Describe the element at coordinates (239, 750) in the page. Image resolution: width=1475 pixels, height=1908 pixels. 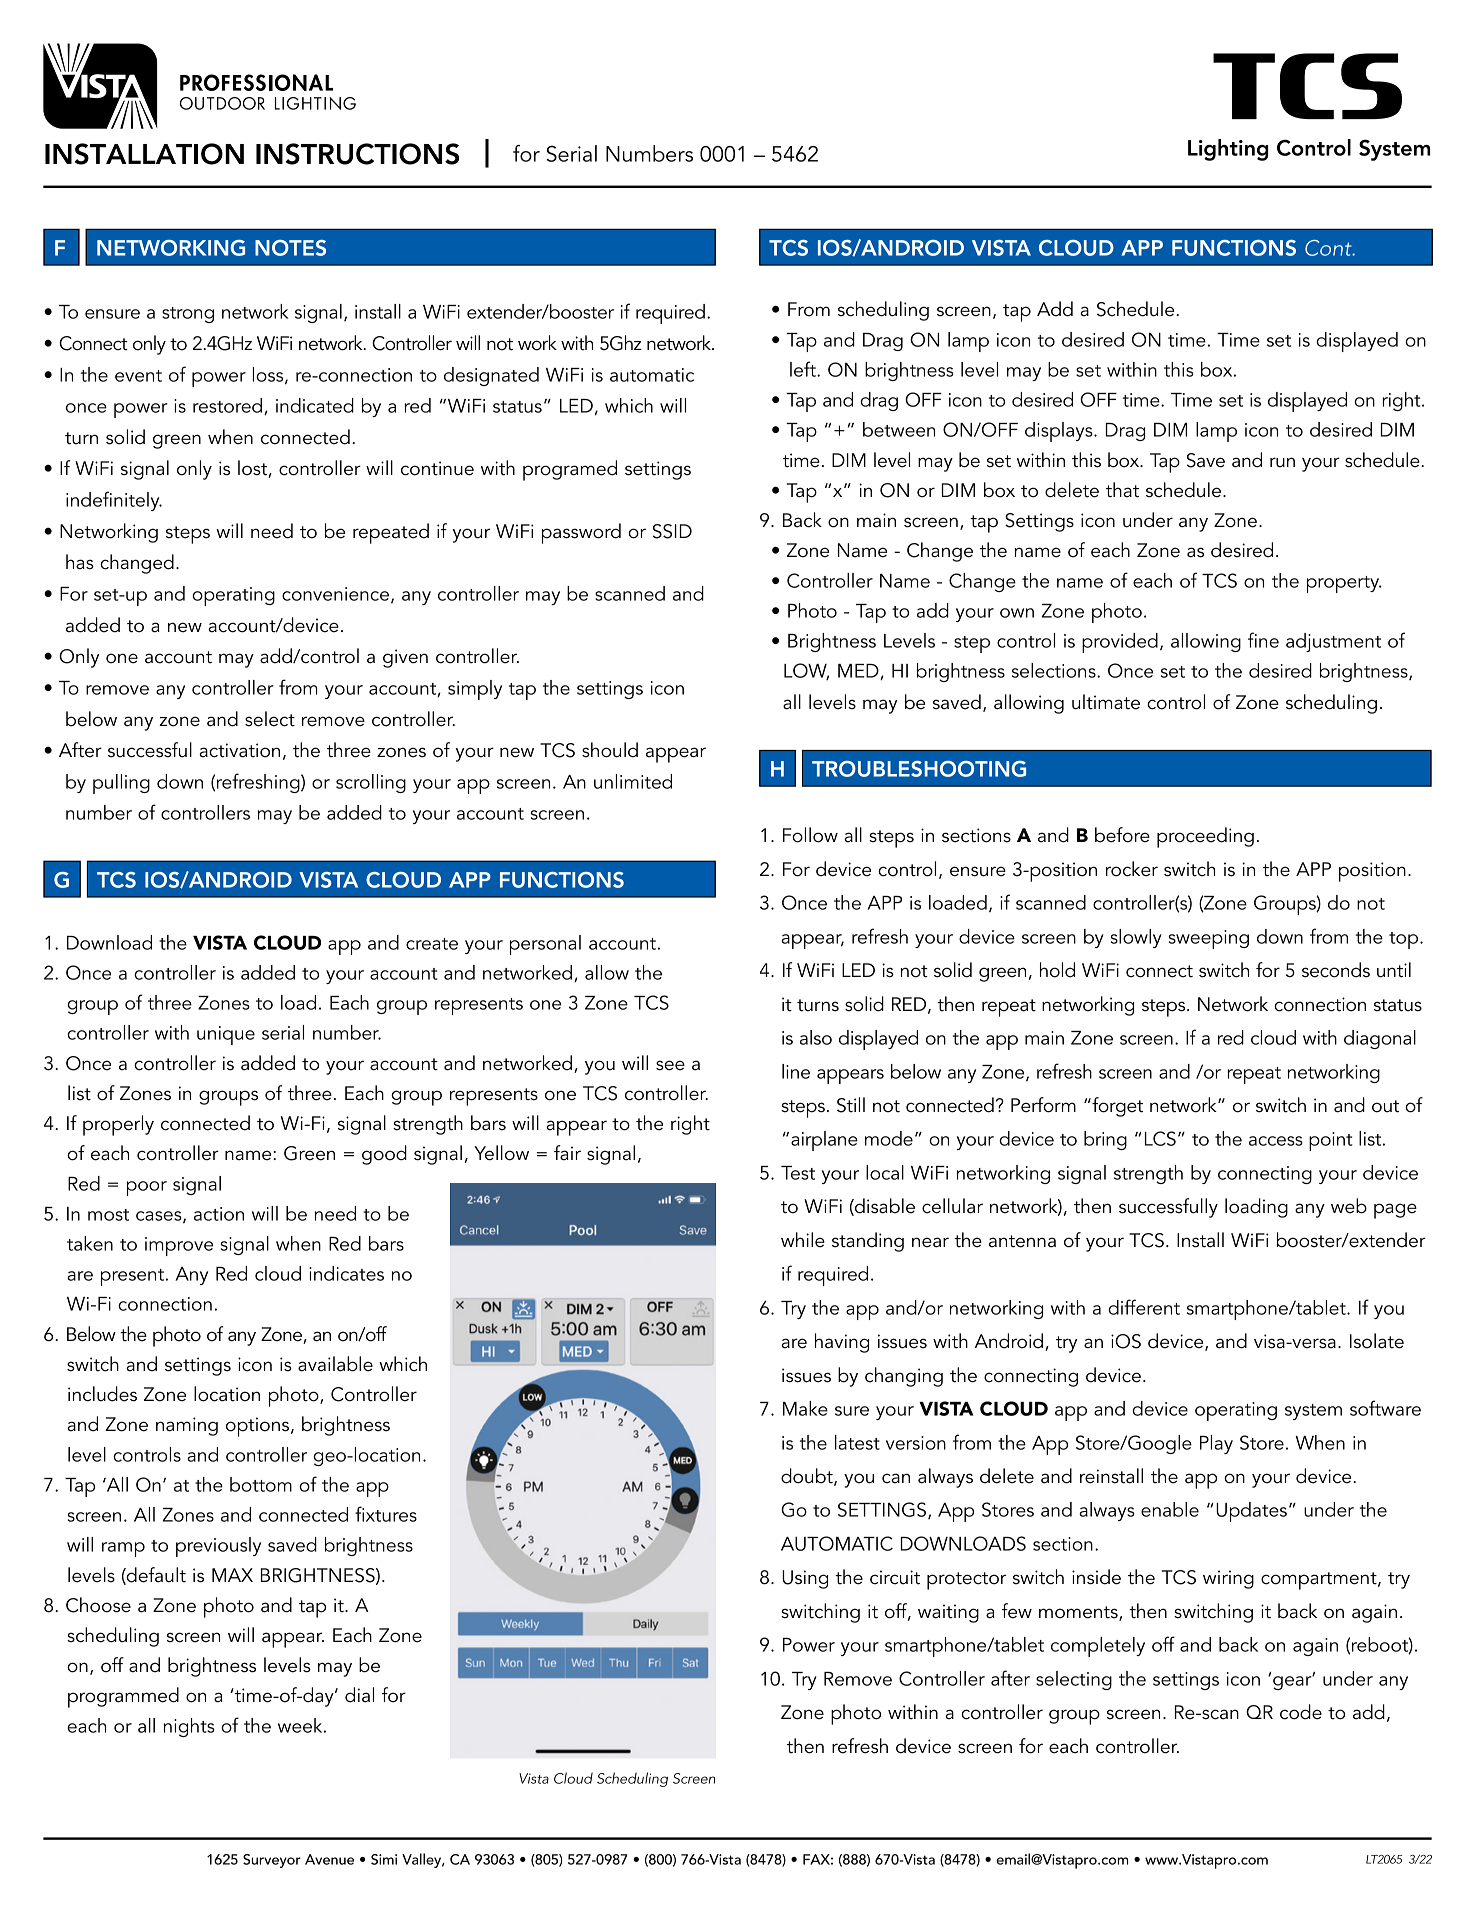
I see `activation` at that location.
